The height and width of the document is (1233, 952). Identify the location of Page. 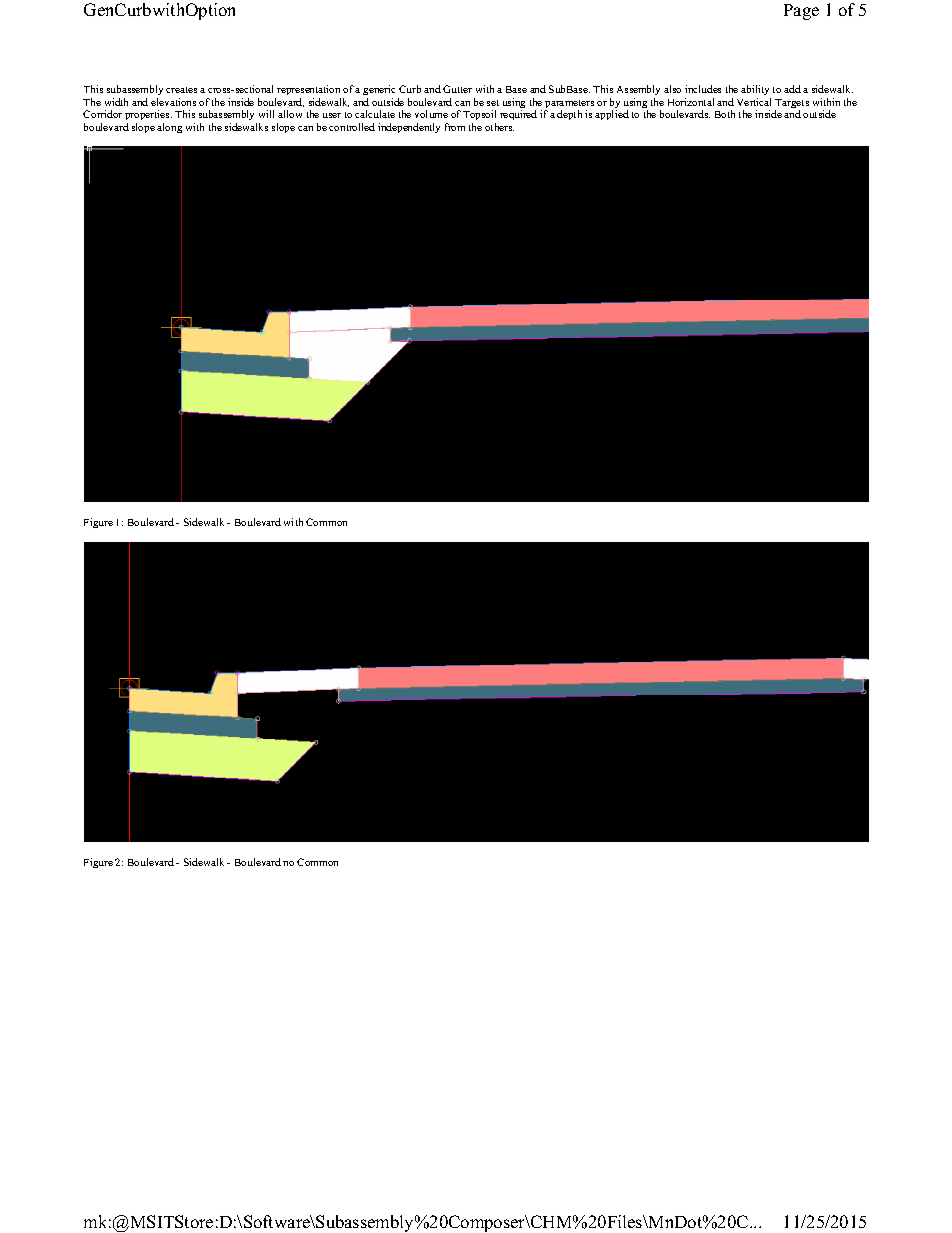
(801, 12).
